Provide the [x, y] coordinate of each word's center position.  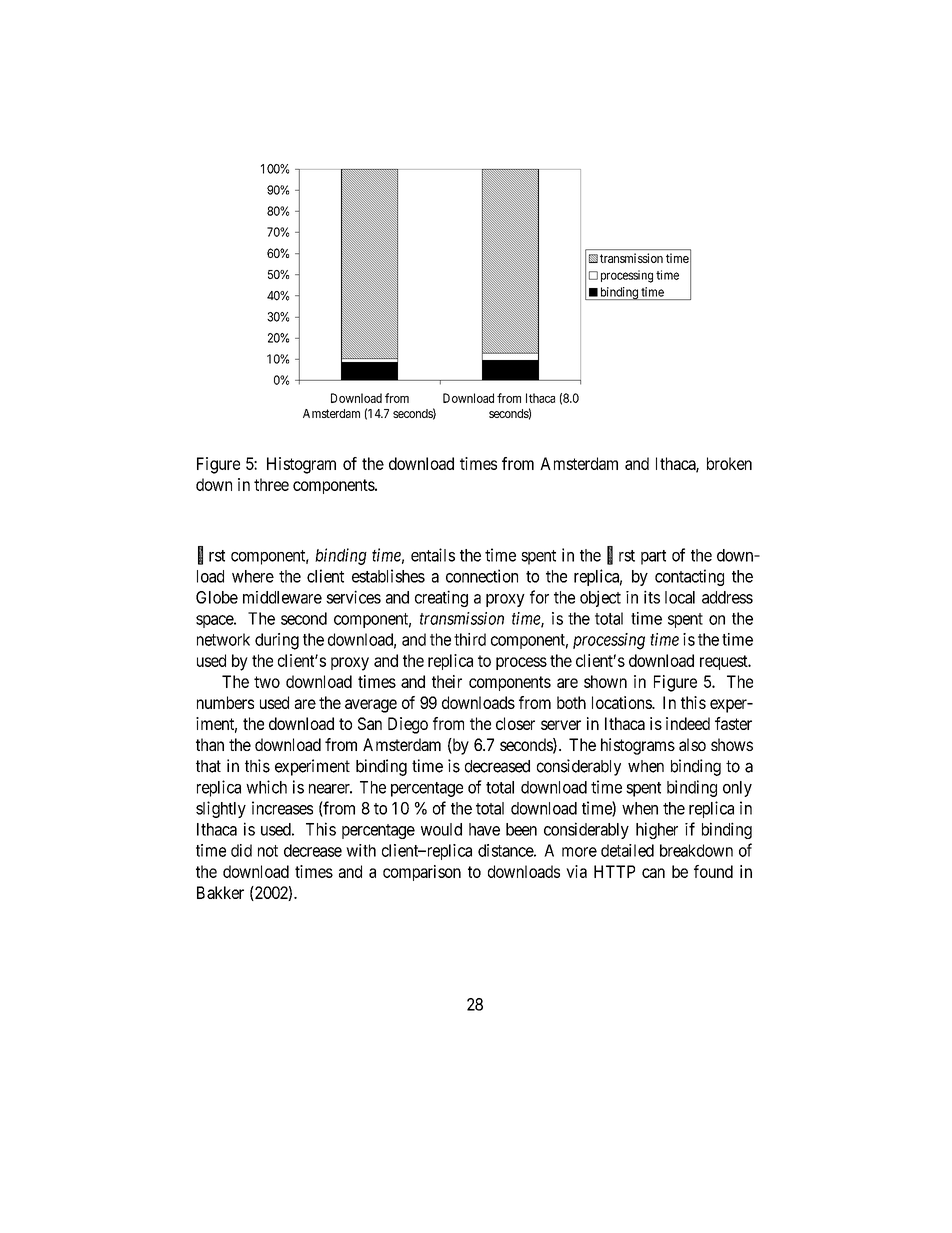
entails [433, 555]
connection [482, 576]
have [484, 829]
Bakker [220, 892]
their [447, 681]
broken [729, 463]
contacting [689, 577]
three [271, 484]
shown [605, 681]
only [737, 789]
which [266, 787]
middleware [282, 597]
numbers [225, 702]
